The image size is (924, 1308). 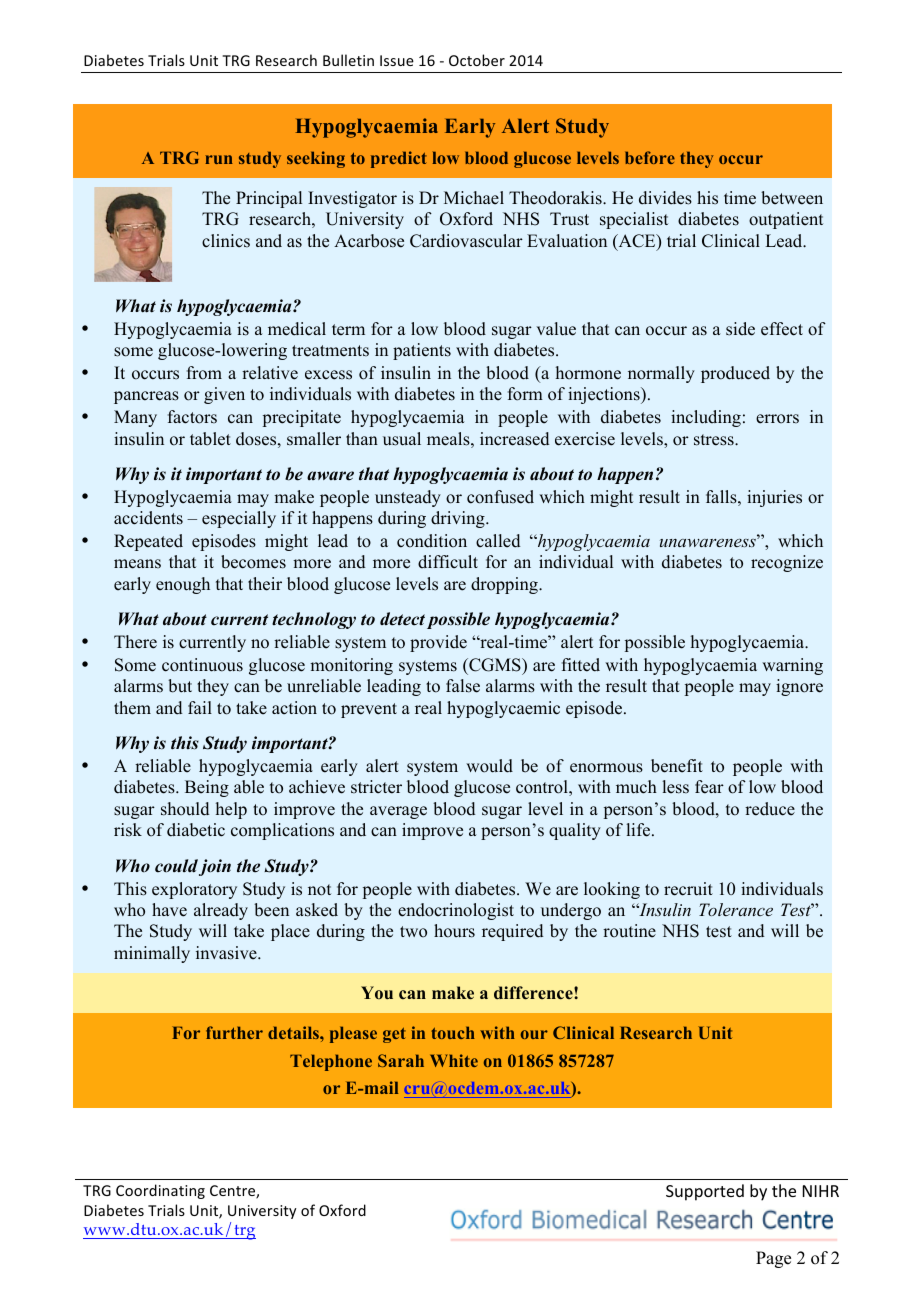 What do you see at coordinates (192, 417) in the image?
I see `factors` at bounding box center [192, 417].
